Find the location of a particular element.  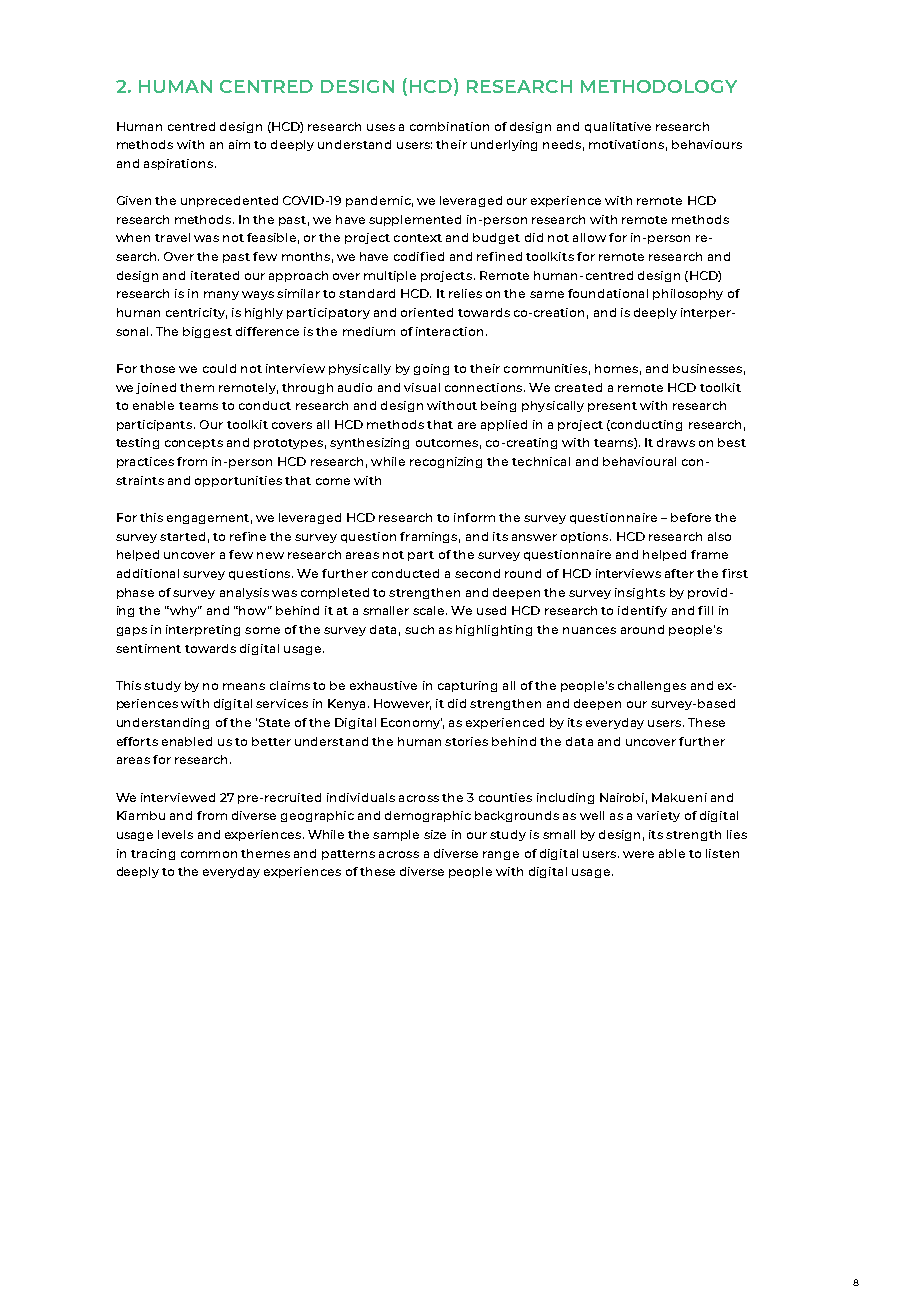

recognizing is located at coordinates (446, 462).
